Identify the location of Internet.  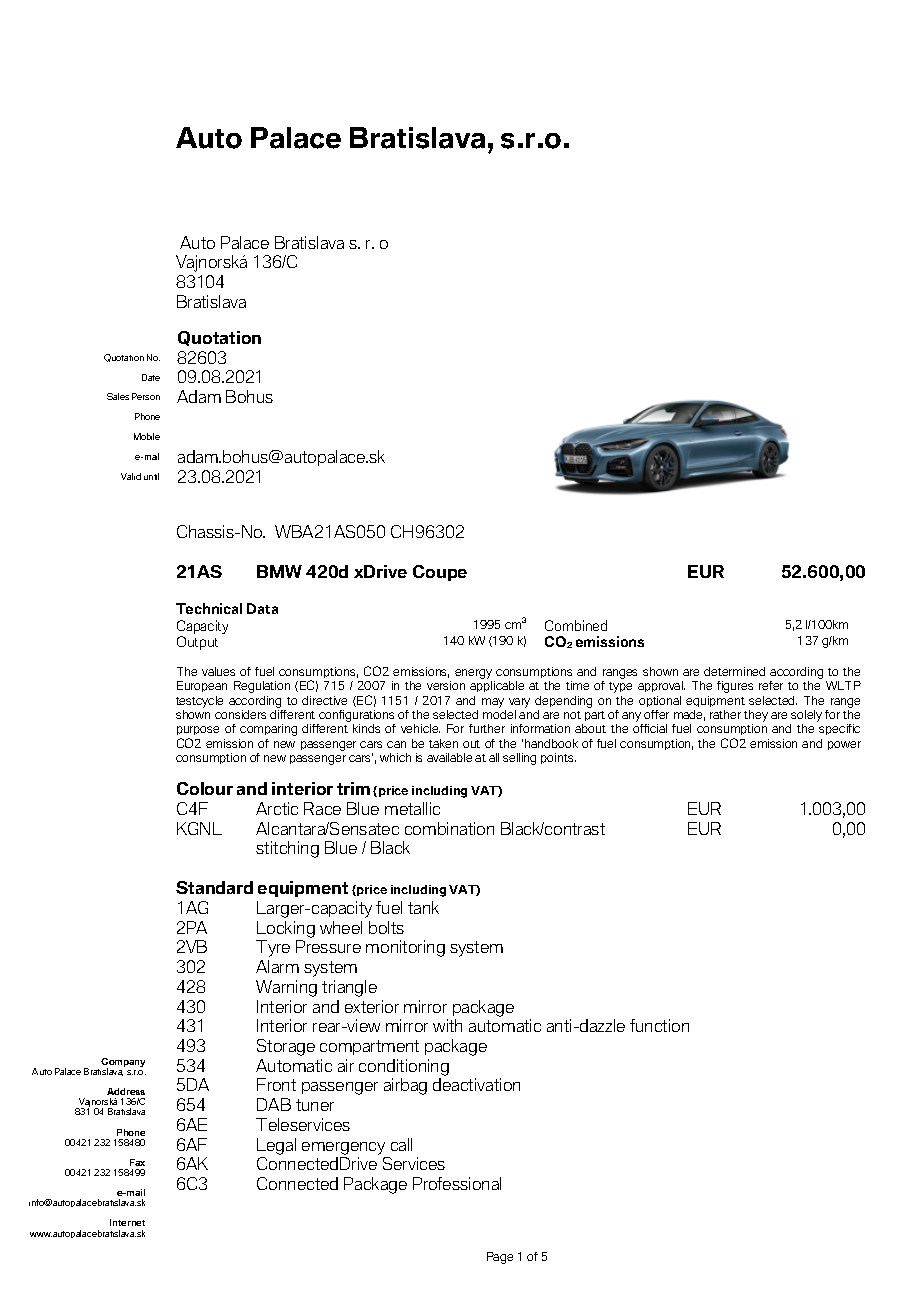
(127, 1222).
